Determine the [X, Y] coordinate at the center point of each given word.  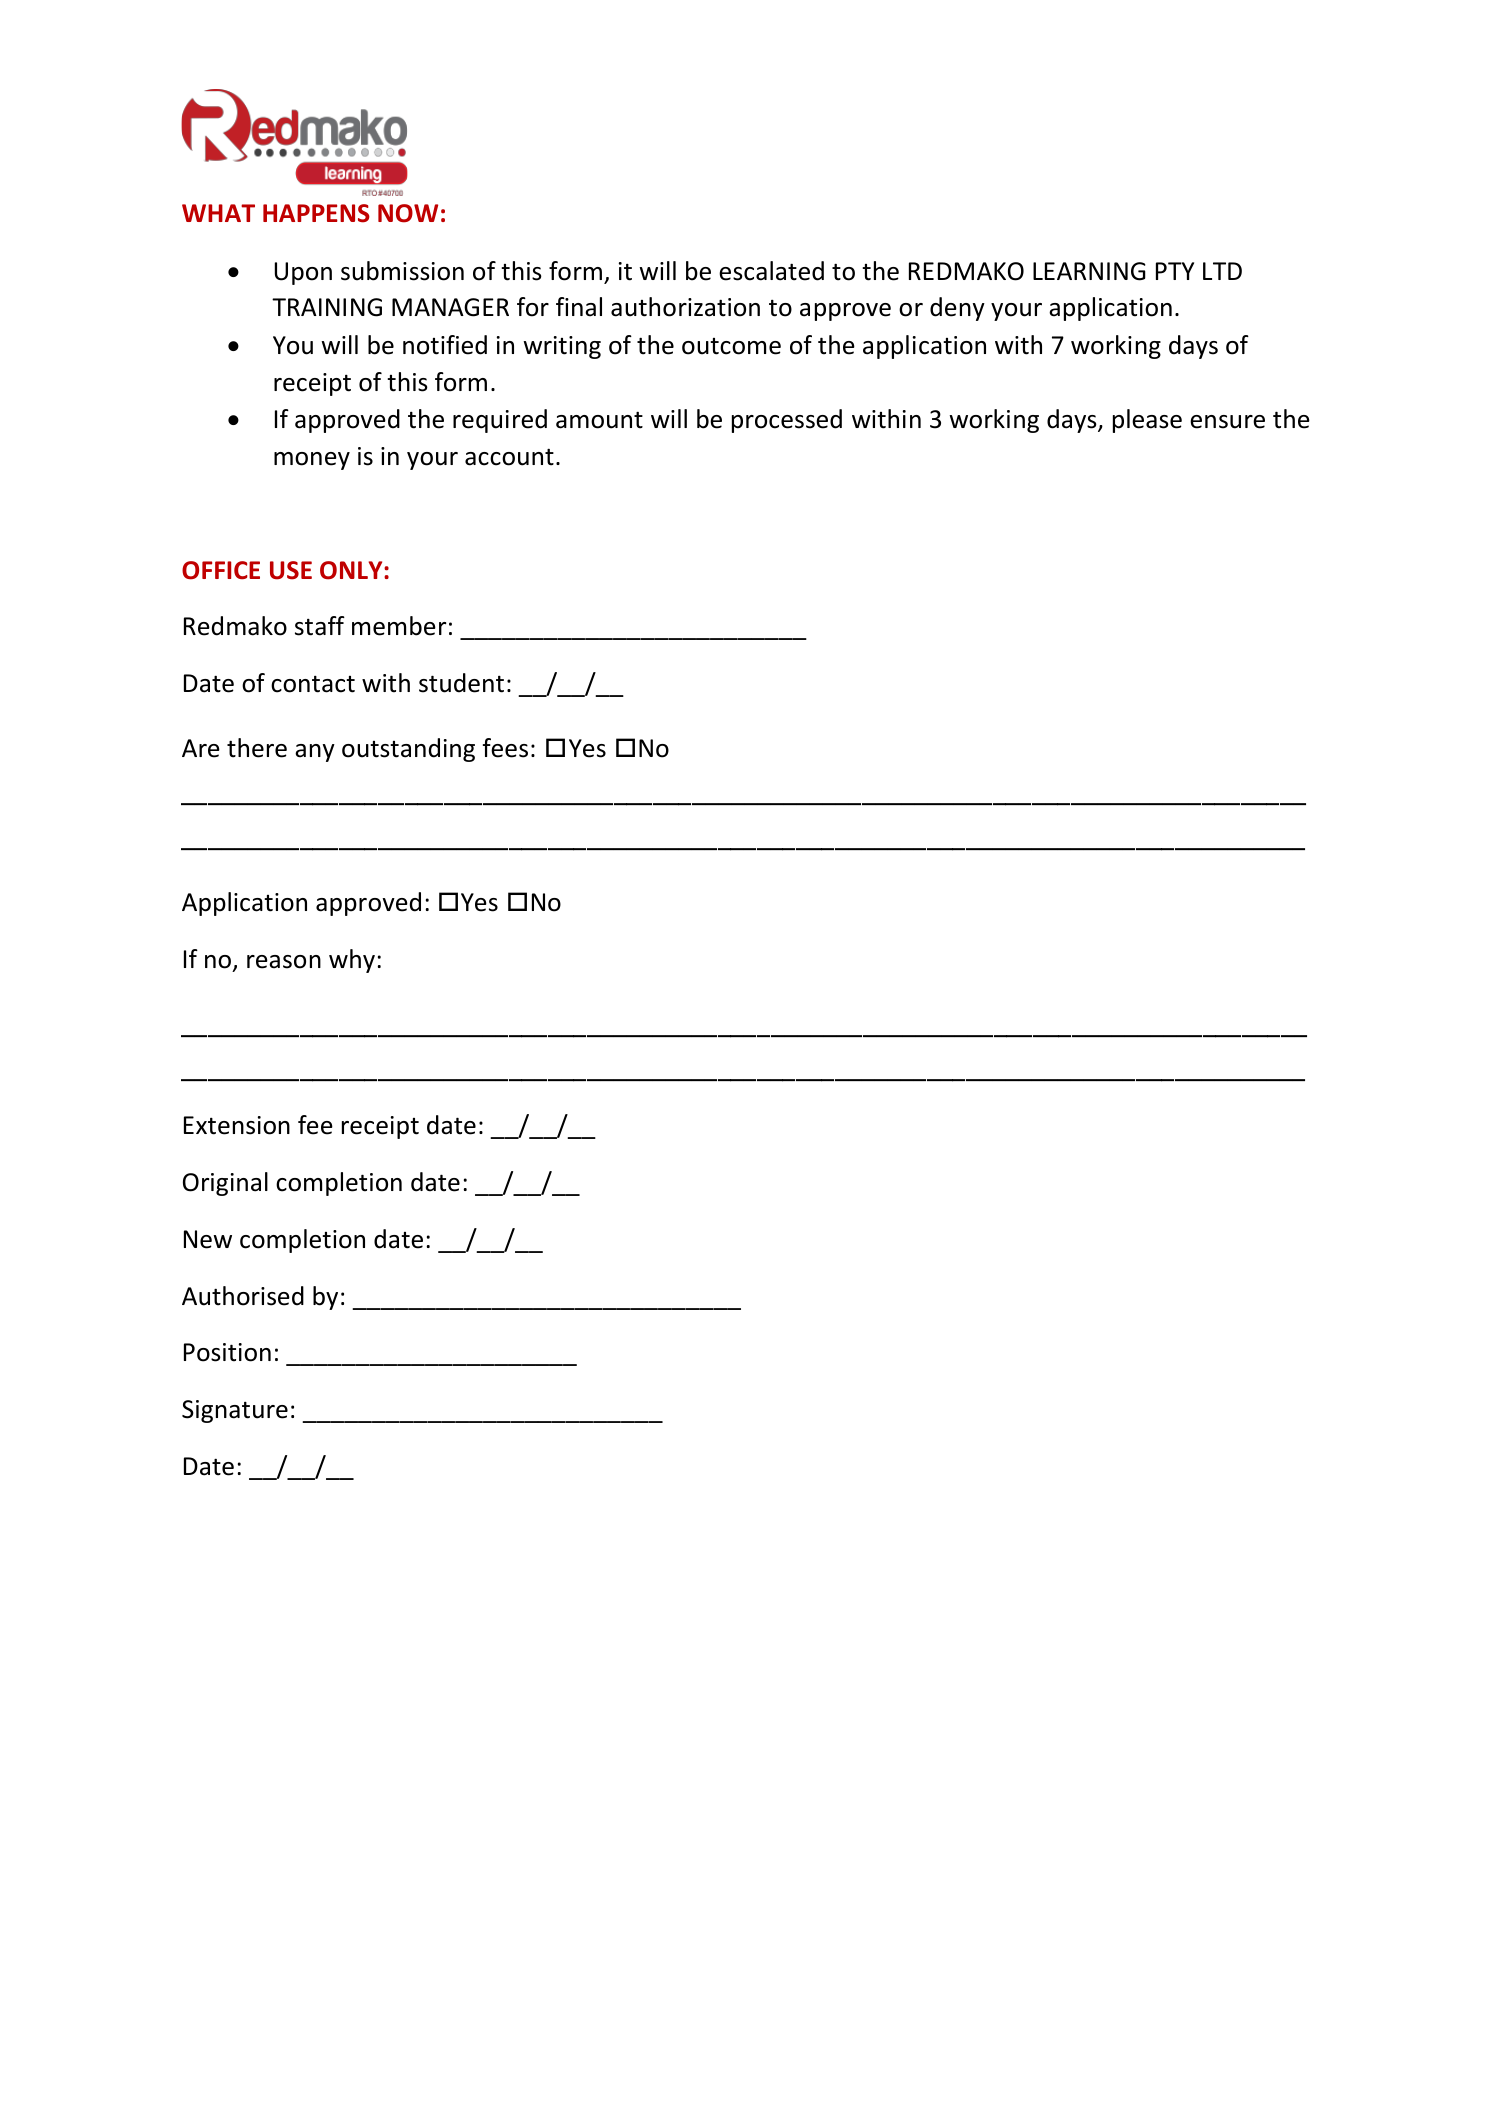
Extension [237, 1125]
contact [313, 684]
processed [787, 421]
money [312, 461]
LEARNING [1089, 271]
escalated [771, 271]
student [461, 683]
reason [284, 962]
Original [225, 1184]
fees [505, 748]
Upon [303, 273]
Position [227, 1352]
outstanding [408, 750]
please [1147, 421]
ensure [1227, 422]
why [352, 961]
